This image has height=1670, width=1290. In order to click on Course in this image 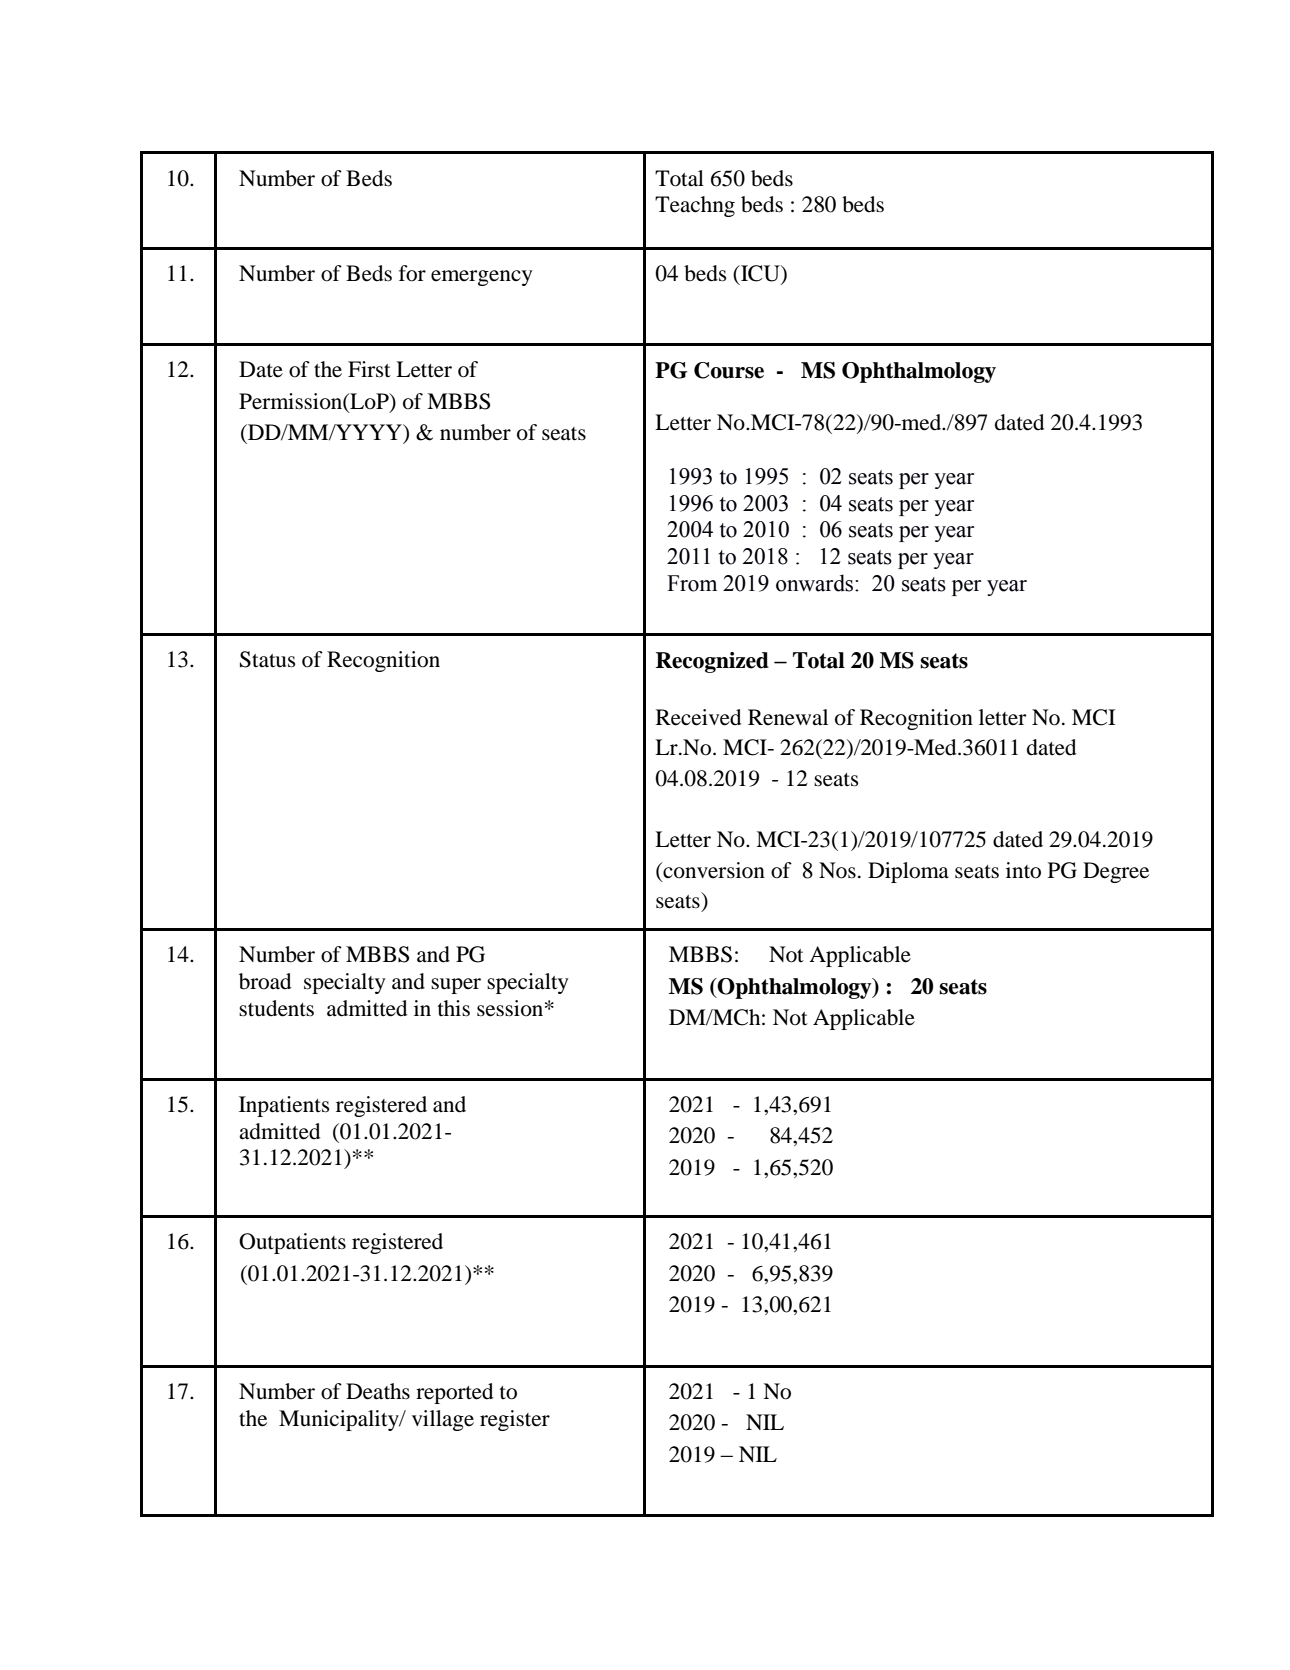, I will do `click(729, 370)`.
